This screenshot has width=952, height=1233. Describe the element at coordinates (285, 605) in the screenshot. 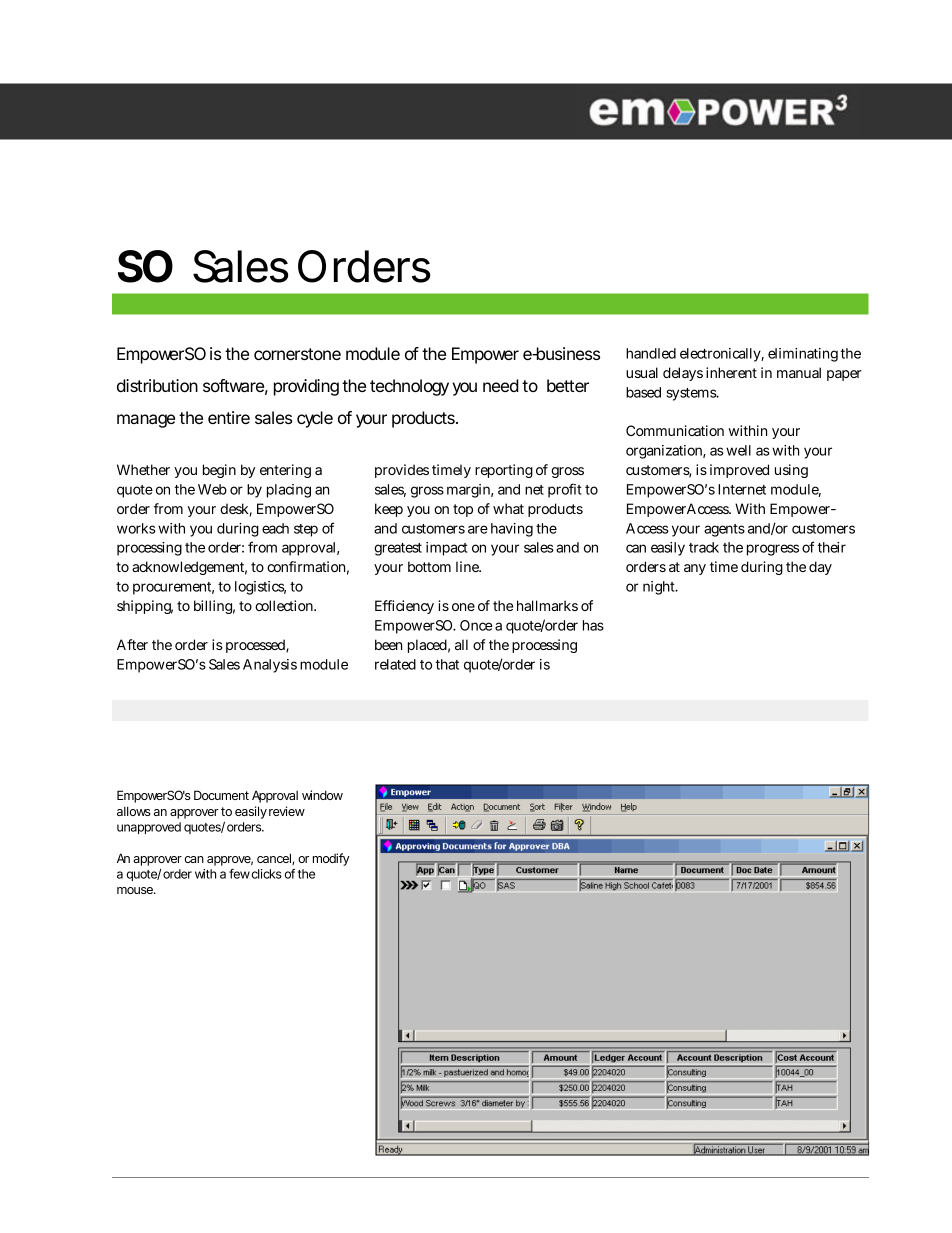

I see `collection` at that location.
